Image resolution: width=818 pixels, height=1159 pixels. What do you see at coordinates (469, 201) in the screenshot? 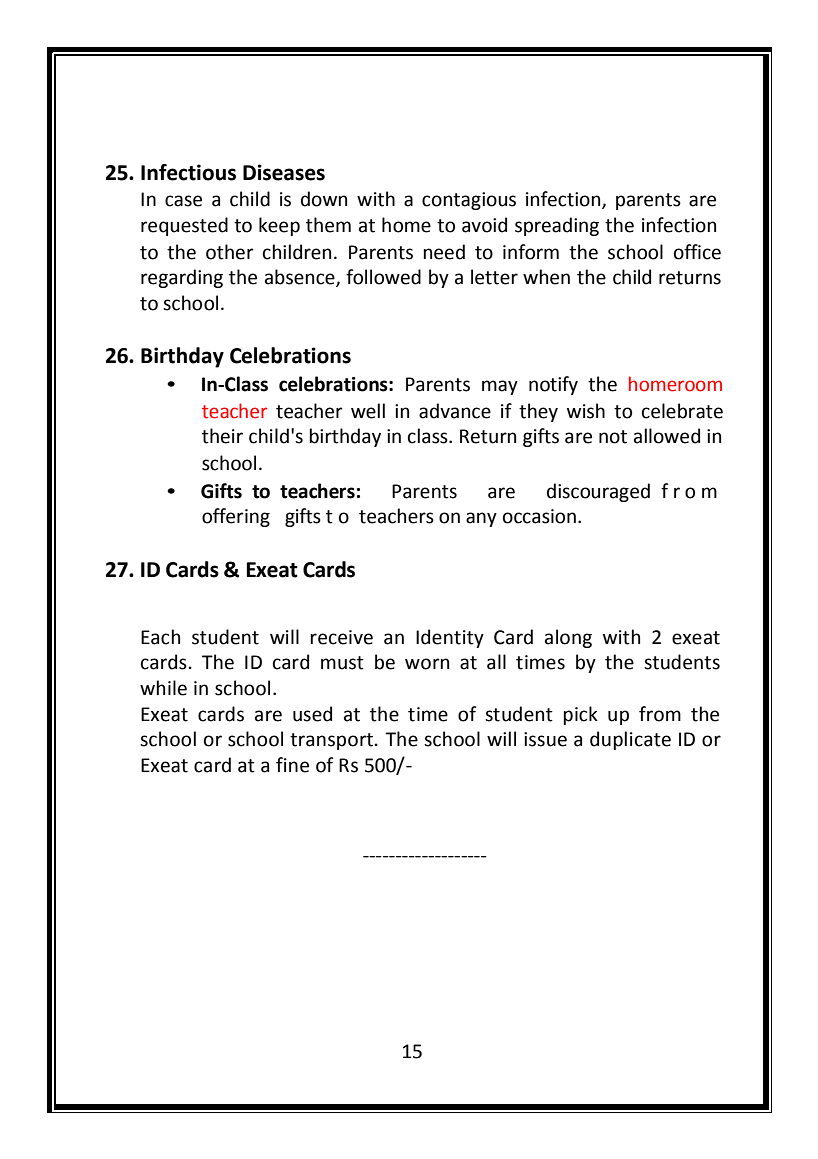
I see `contagious` at bounding box center [469, 201].
